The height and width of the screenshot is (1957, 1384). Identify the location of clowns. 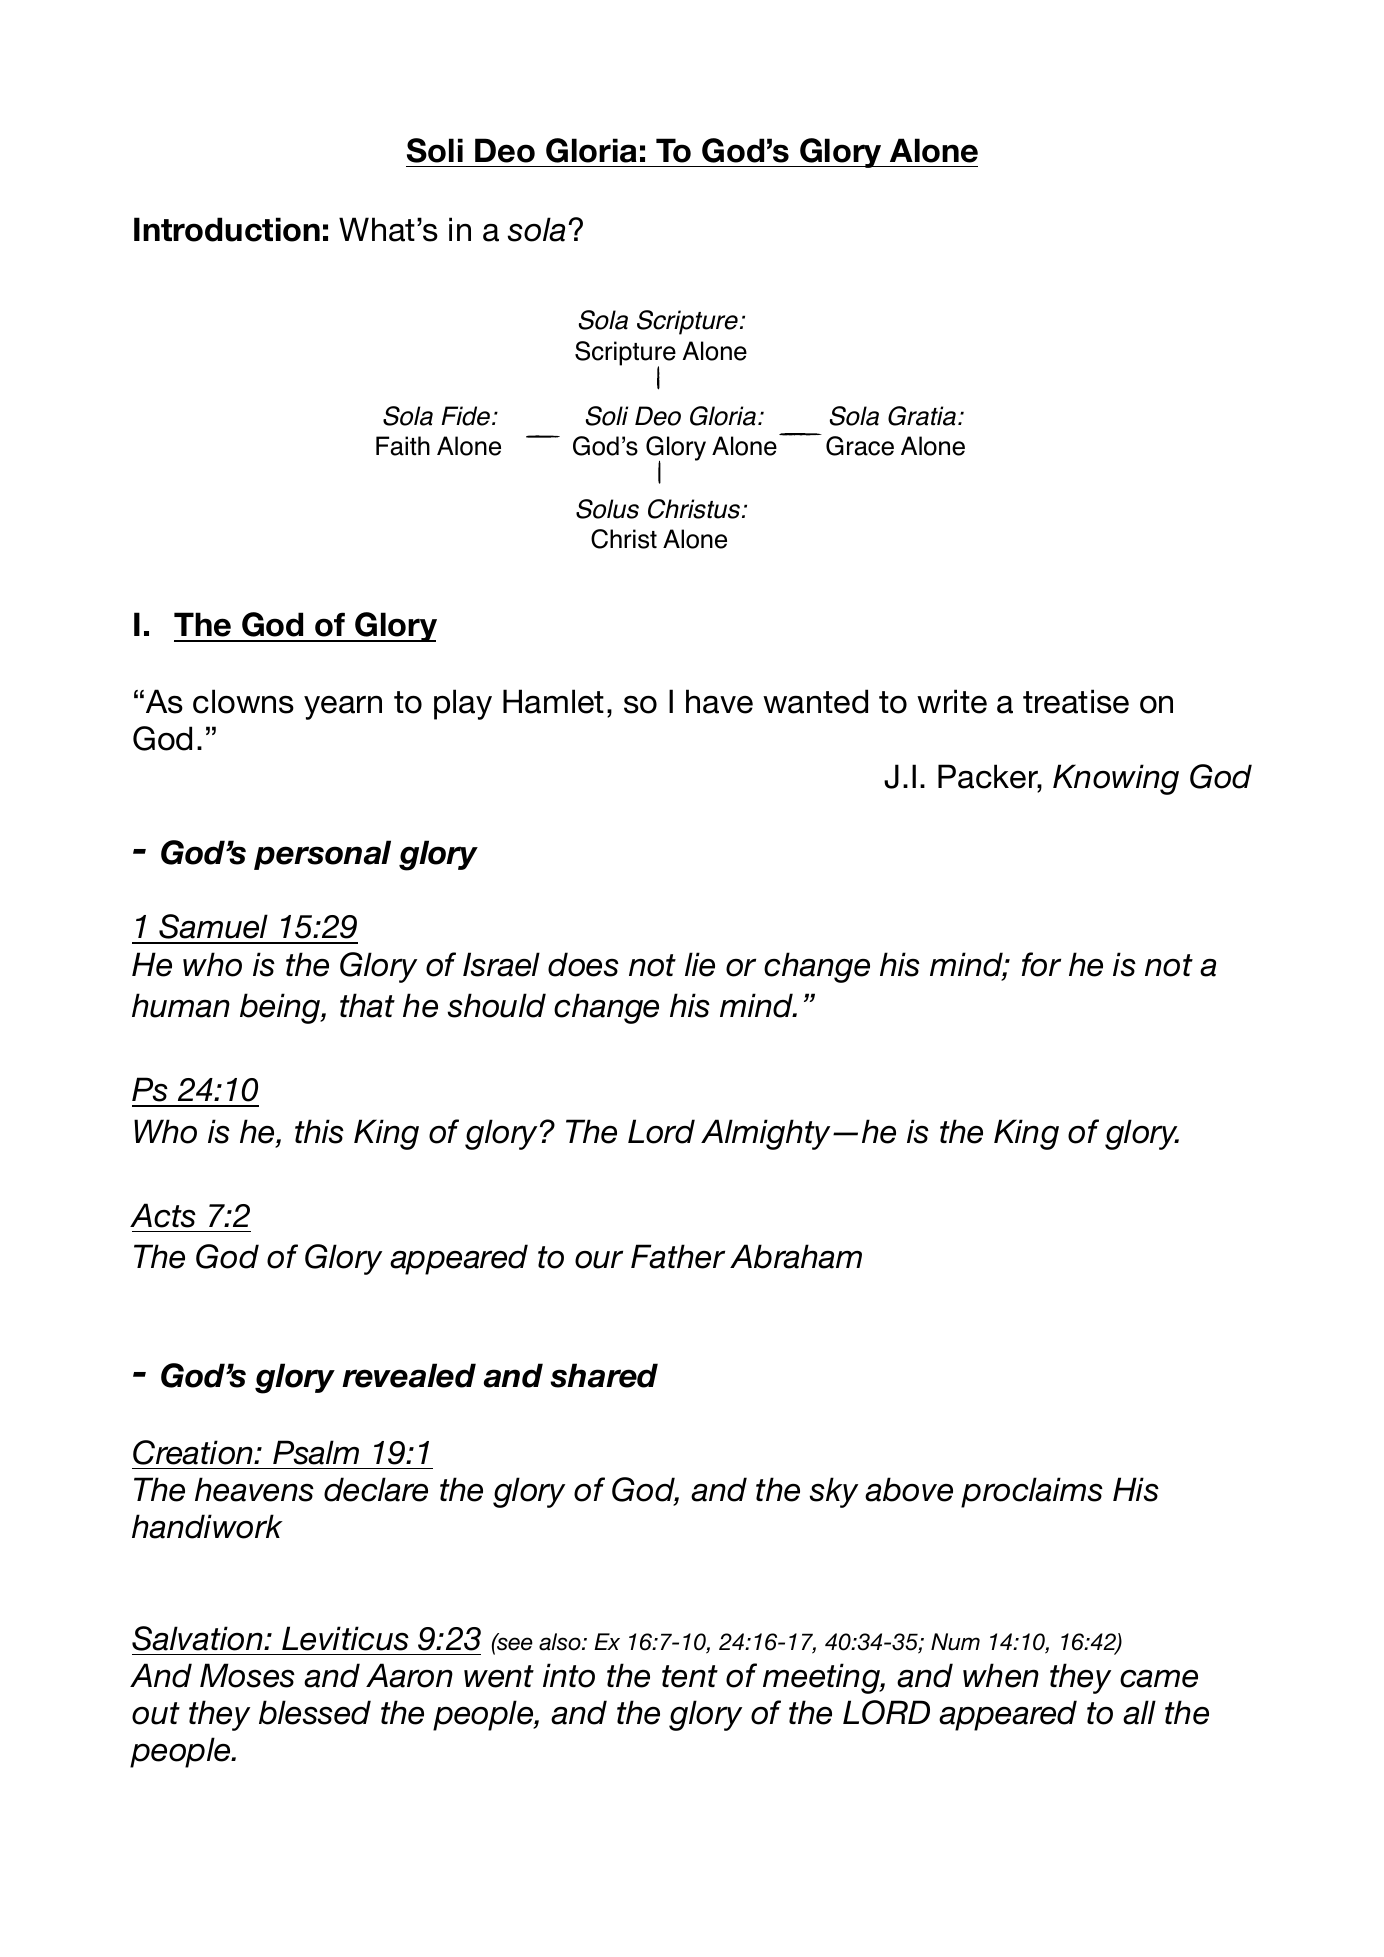
(243, 701).
